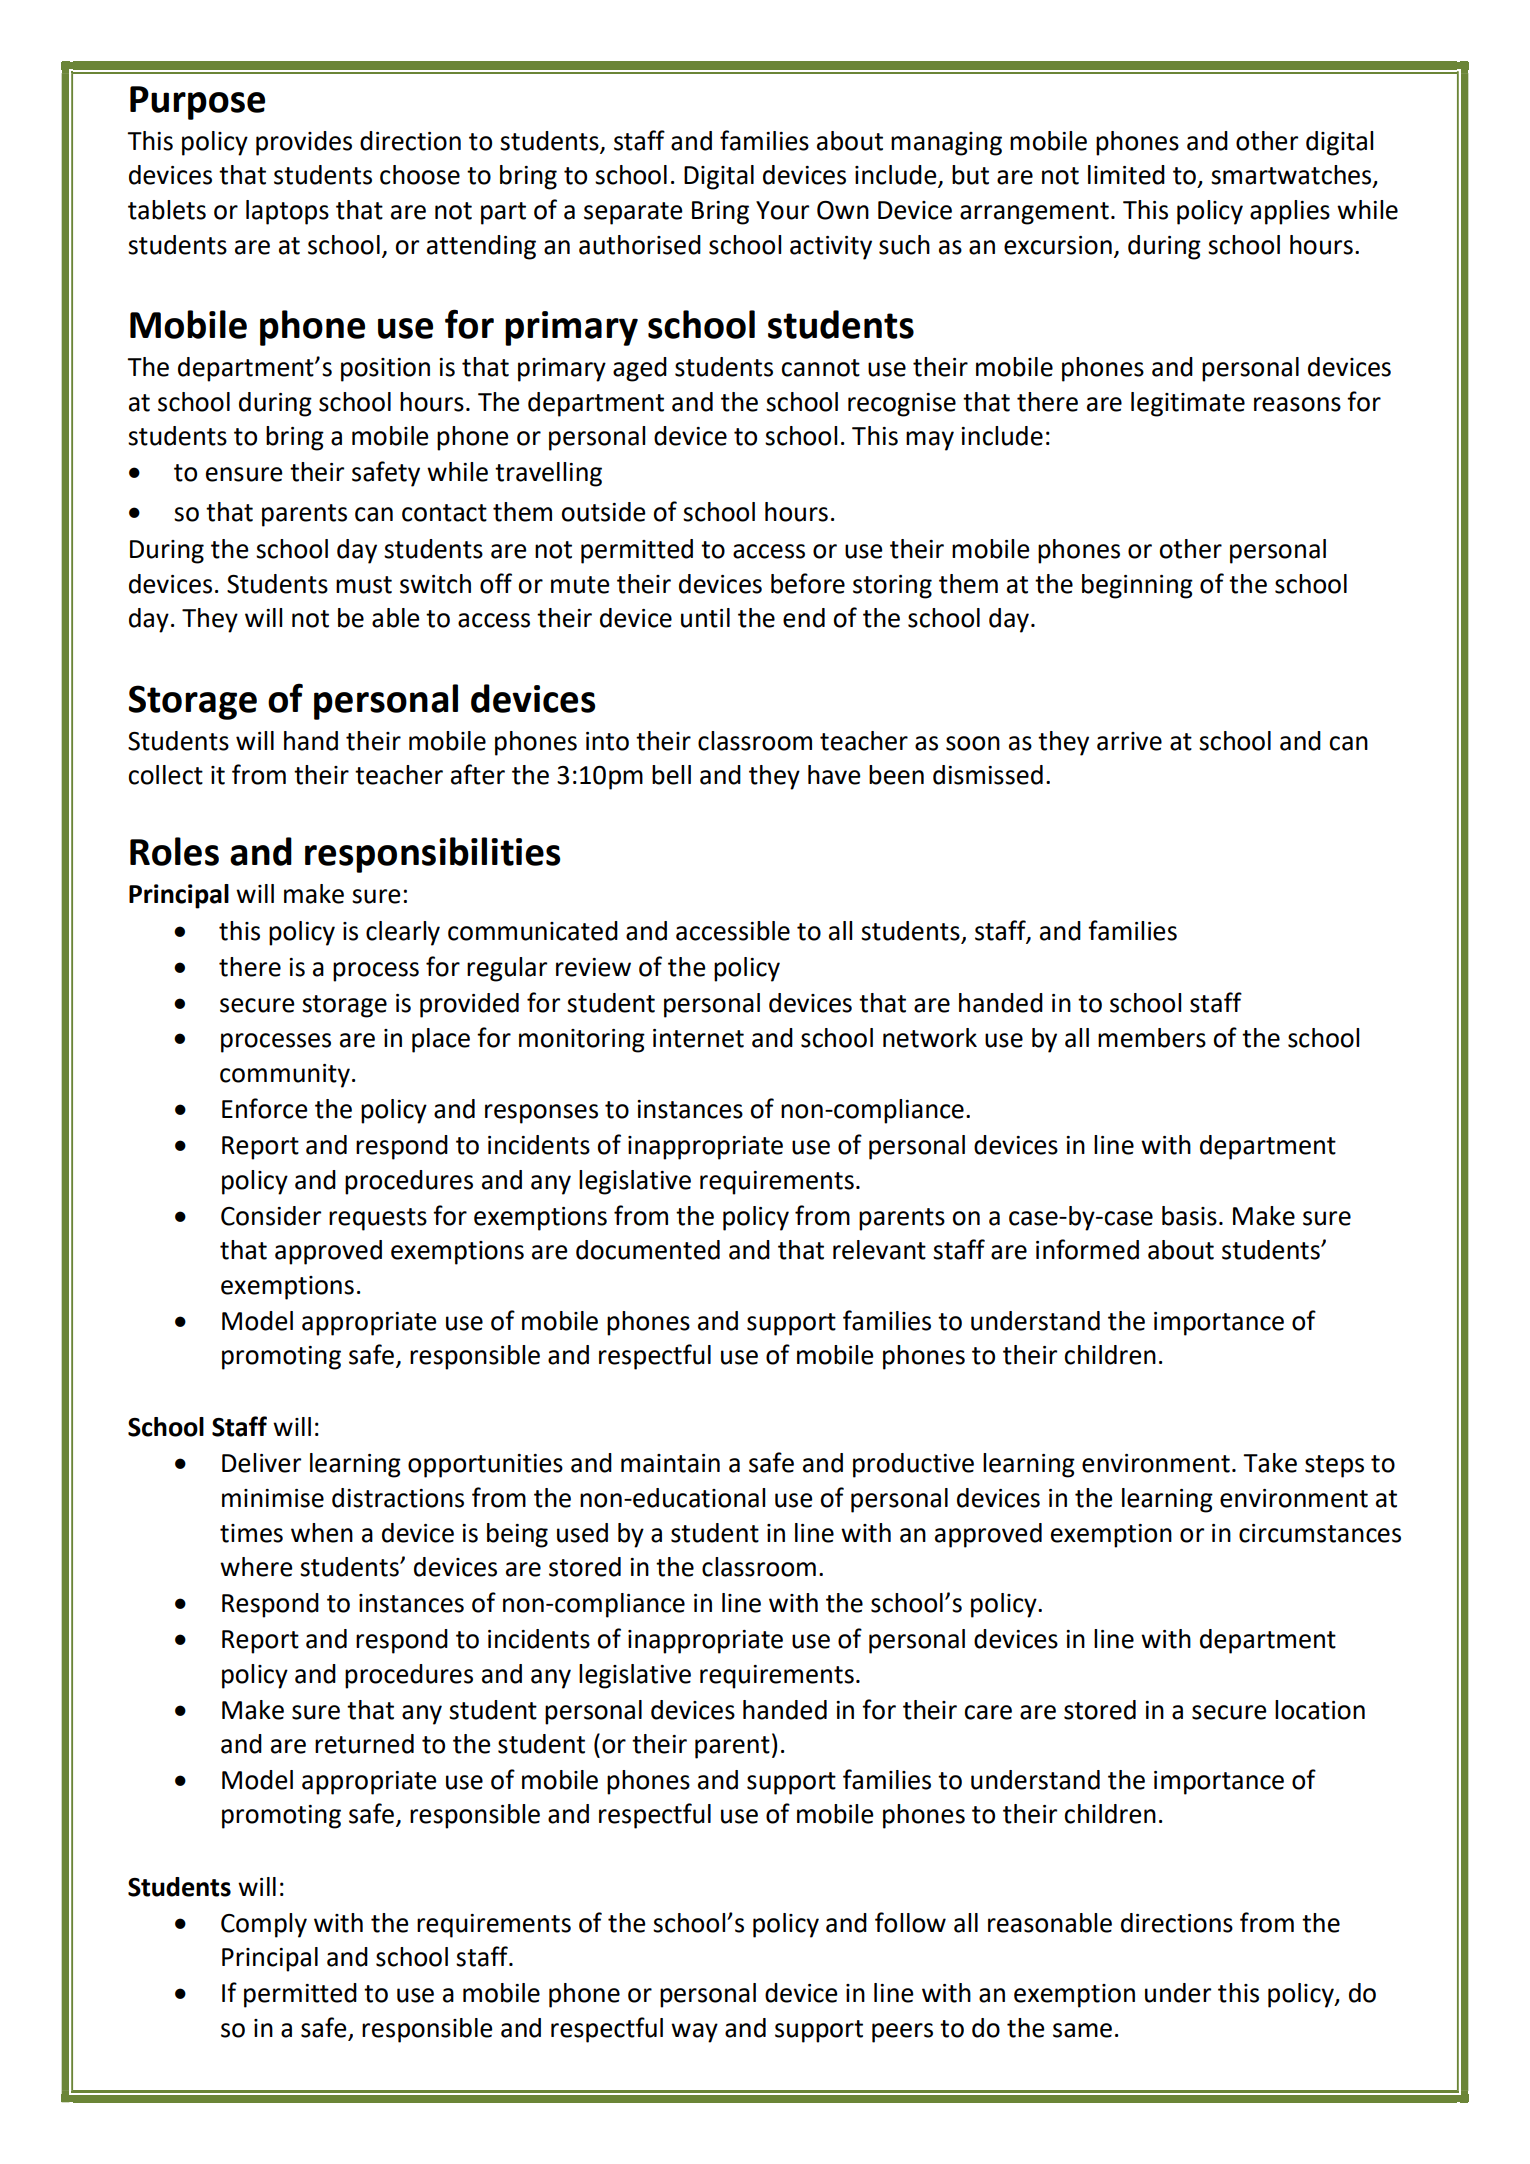 The image size is (1530, 2164). I want to click on must, so click(364, 585).
